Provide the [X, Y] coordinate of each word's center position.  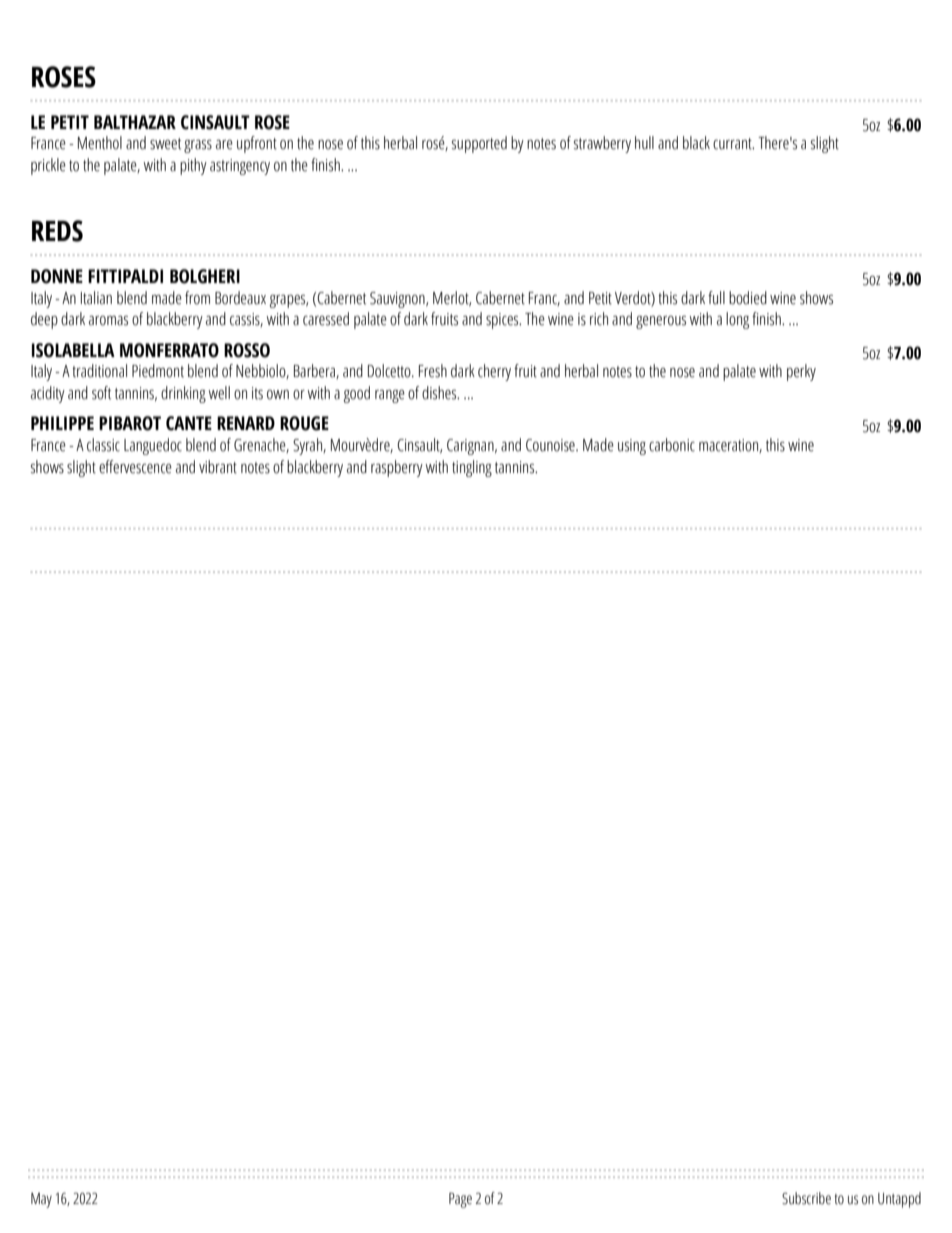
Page [460, 1200]
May [41, 1200]
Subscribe [806, 1198]
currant [733, 144]
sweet [165, 144]
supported [479, 144]
